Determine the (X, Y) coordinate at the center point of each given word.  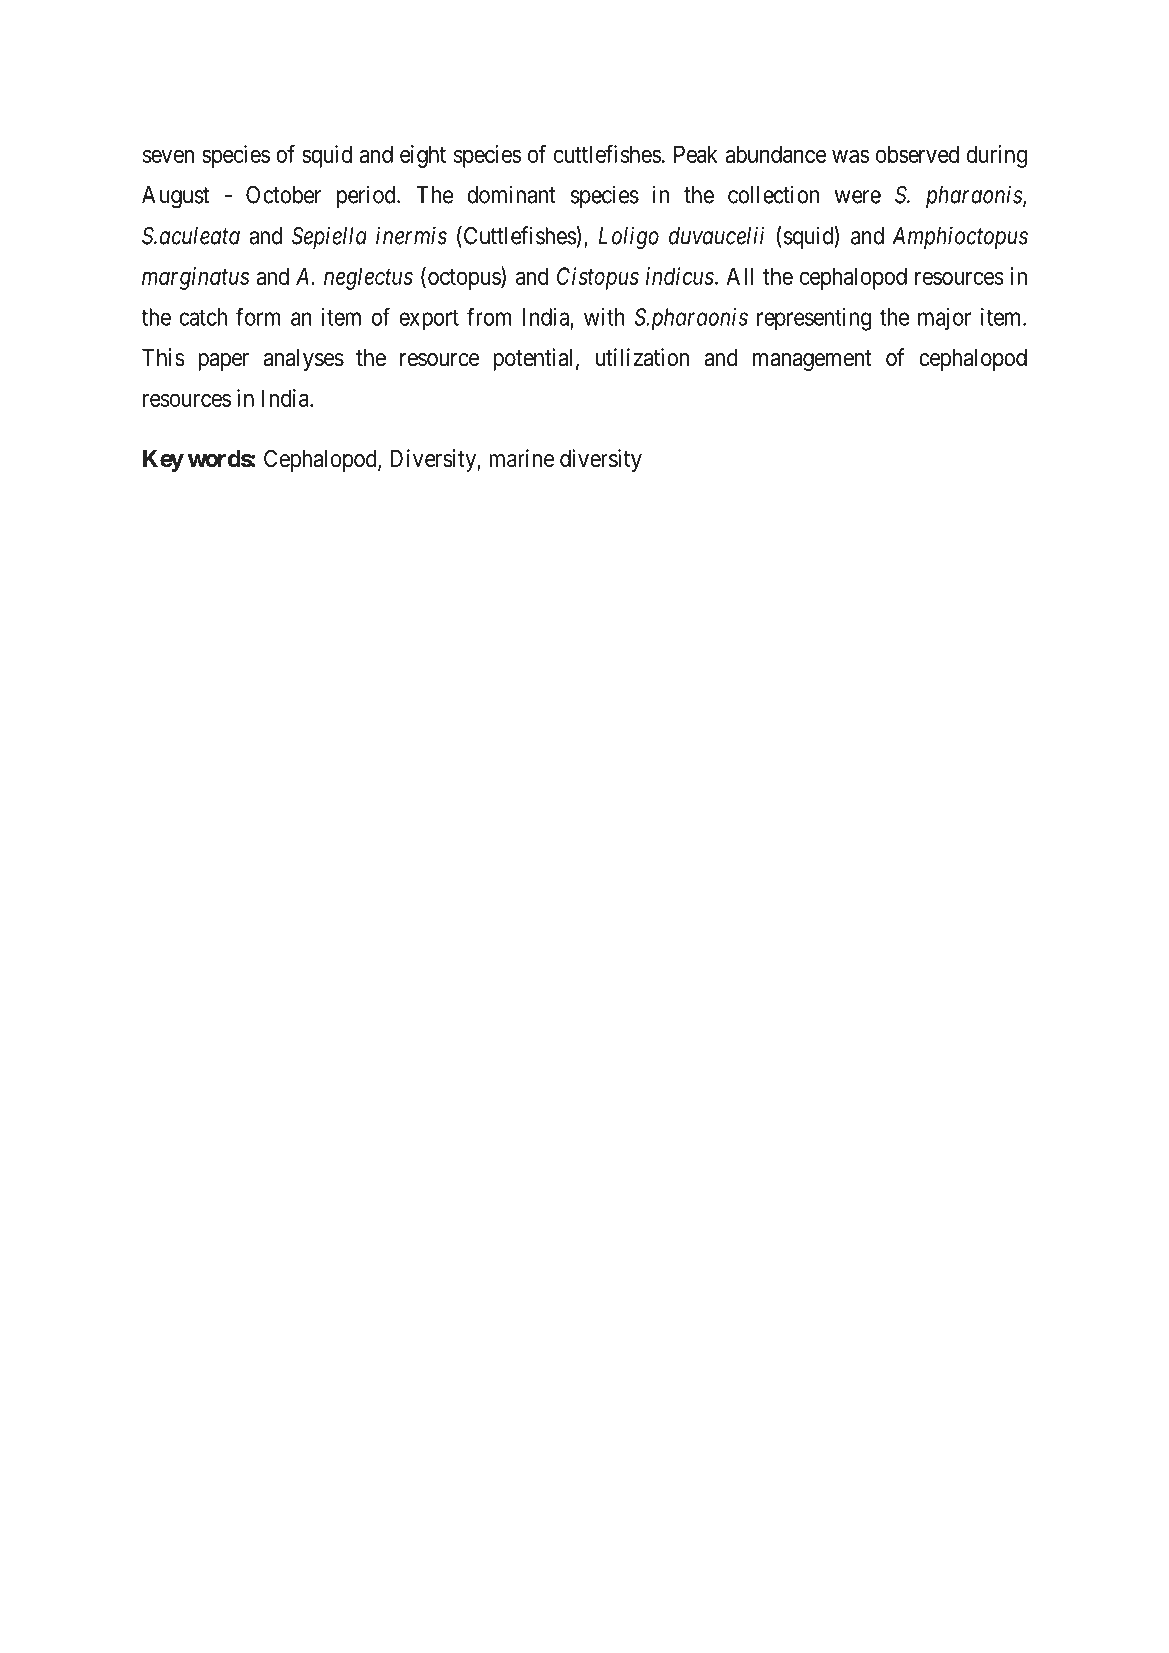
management (812, 360)
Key (163, 461)
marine (521, 458)
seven (168, 156)
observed (917, 154)
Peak (696, 154)
